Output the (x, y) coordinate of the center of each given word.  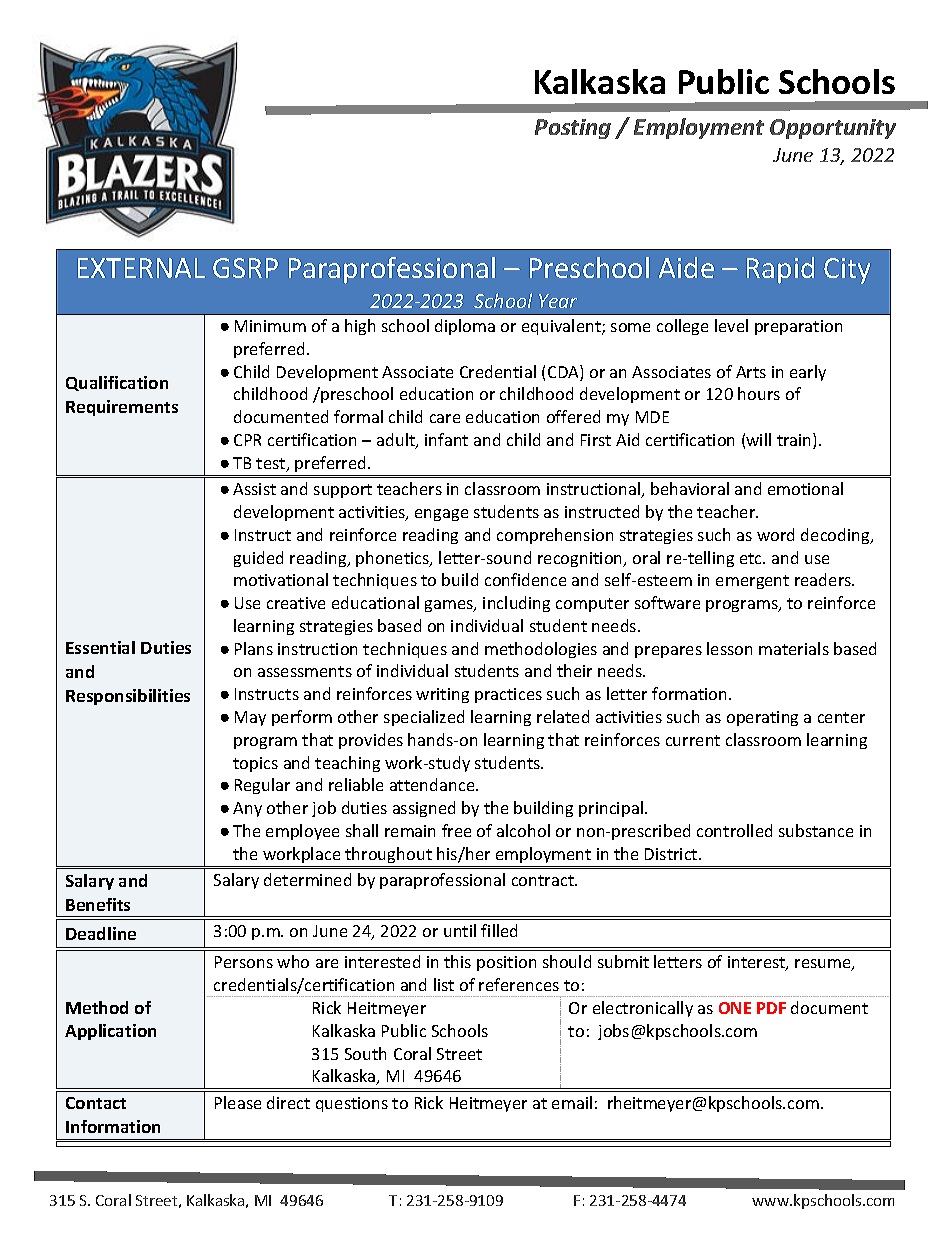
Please (238, 1102)
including (516, 604)
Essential (100, 647)
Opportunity (833, 129)
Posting (573, 129)
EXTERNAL (141, 268)
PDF (771, 1008)
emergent (752, 582)
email (572, 1102)
